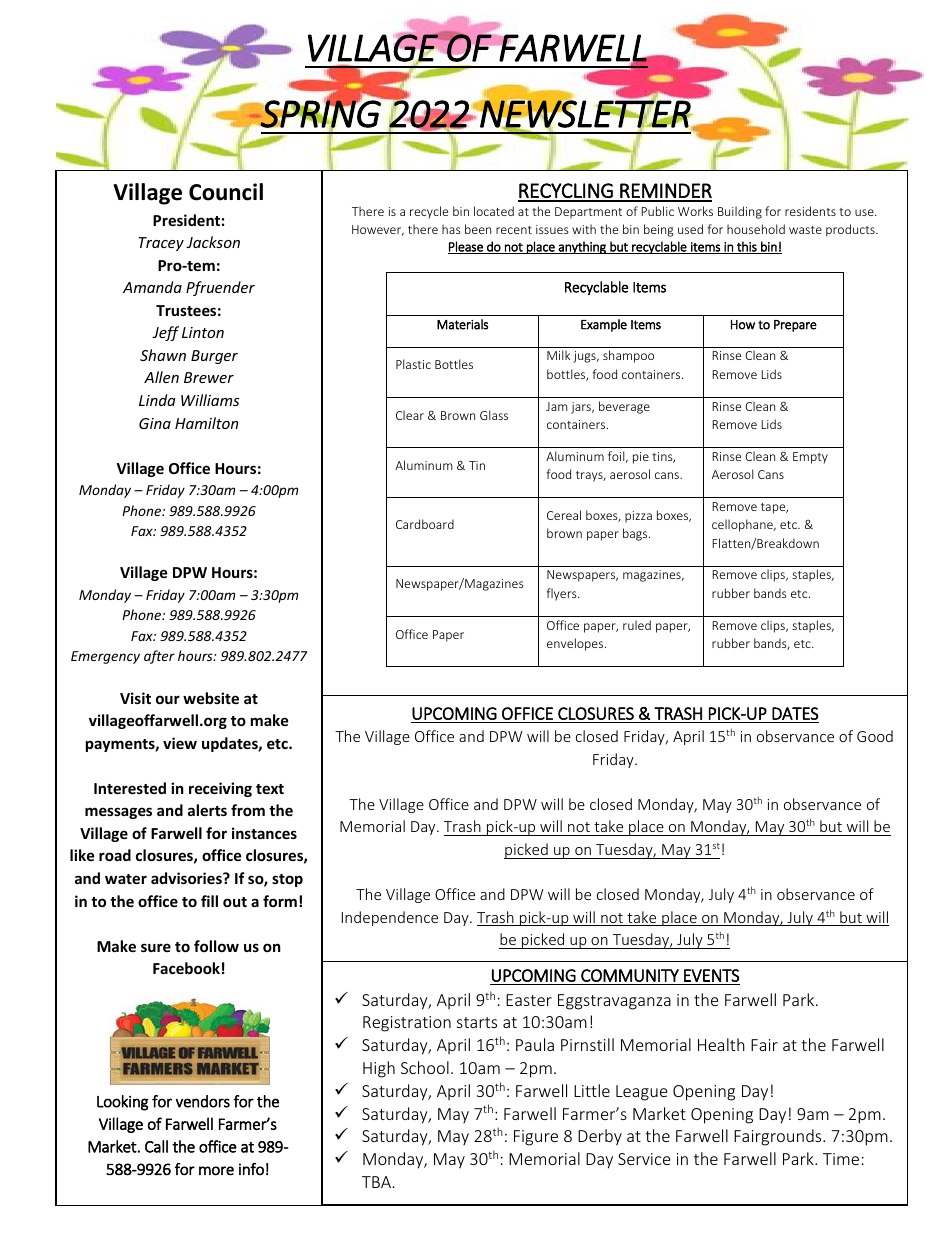 The image size is (952, 1233). Describe the element at coordinates (155, 423) in the page. I see `Gina` at that location.
